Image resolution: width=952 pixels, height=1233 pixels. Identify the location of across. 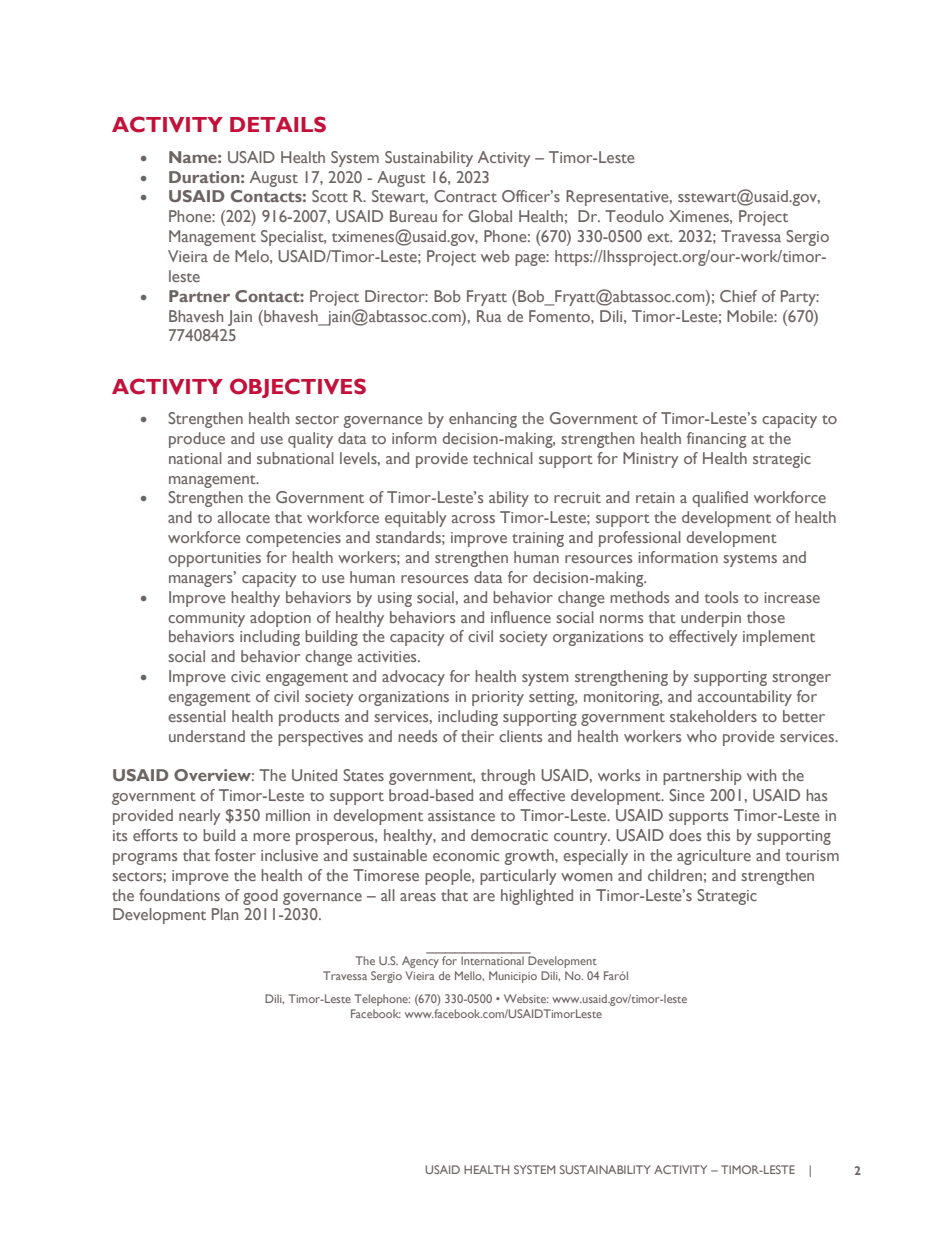
(473, 519).
